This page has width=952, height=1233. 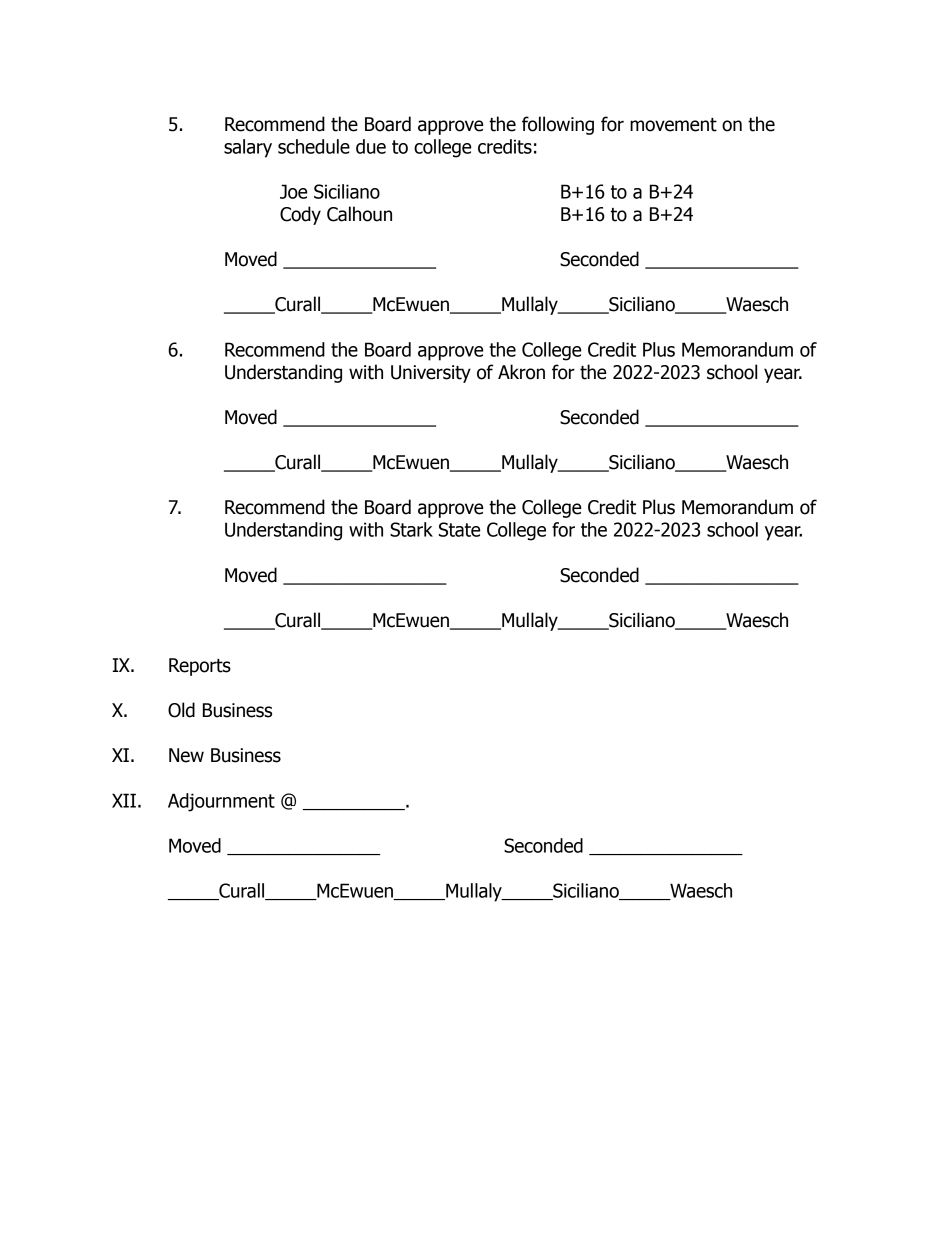 I want to click on Cody, so click(x=300, y=215).
